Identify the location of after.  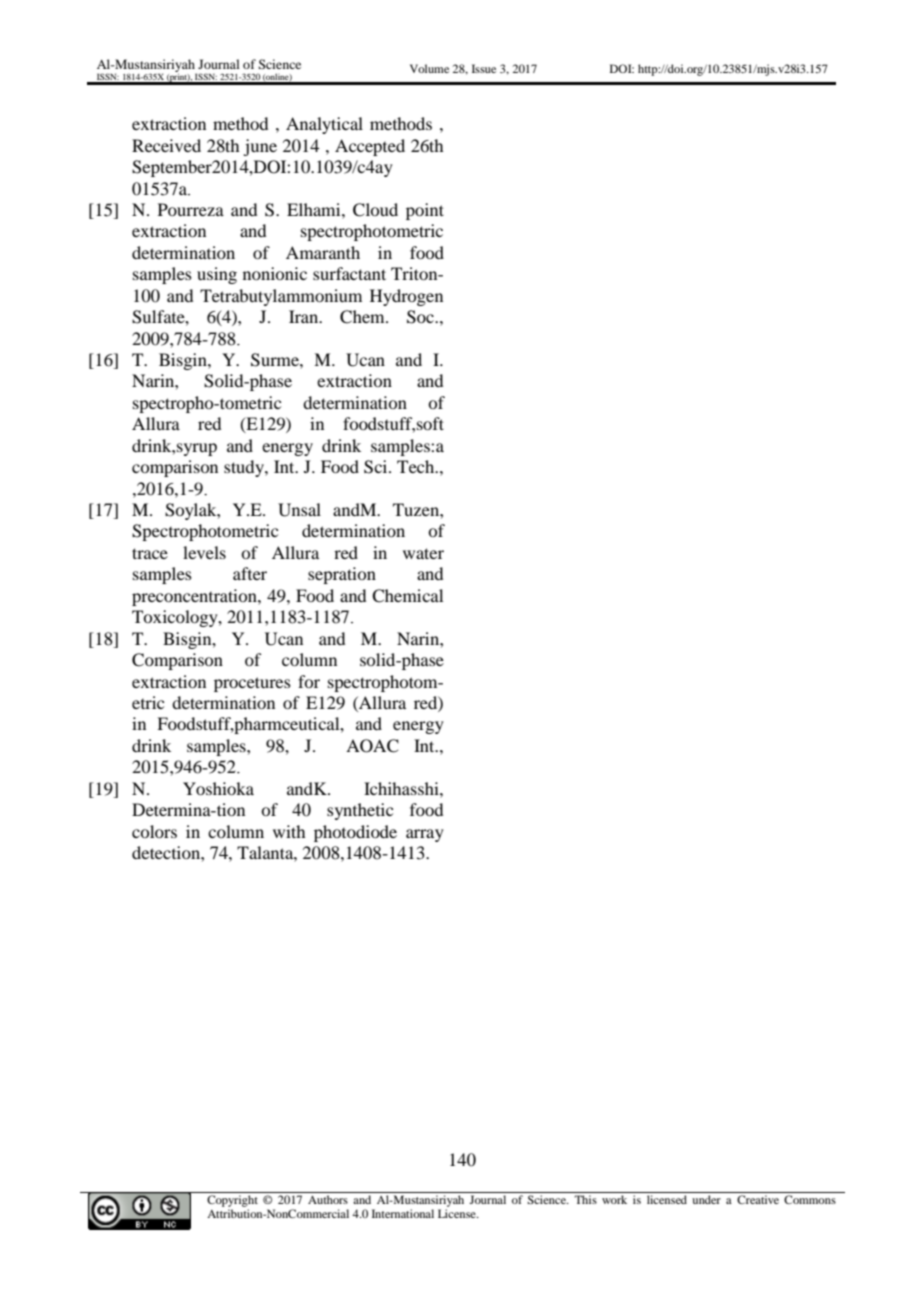
(250, 573).
